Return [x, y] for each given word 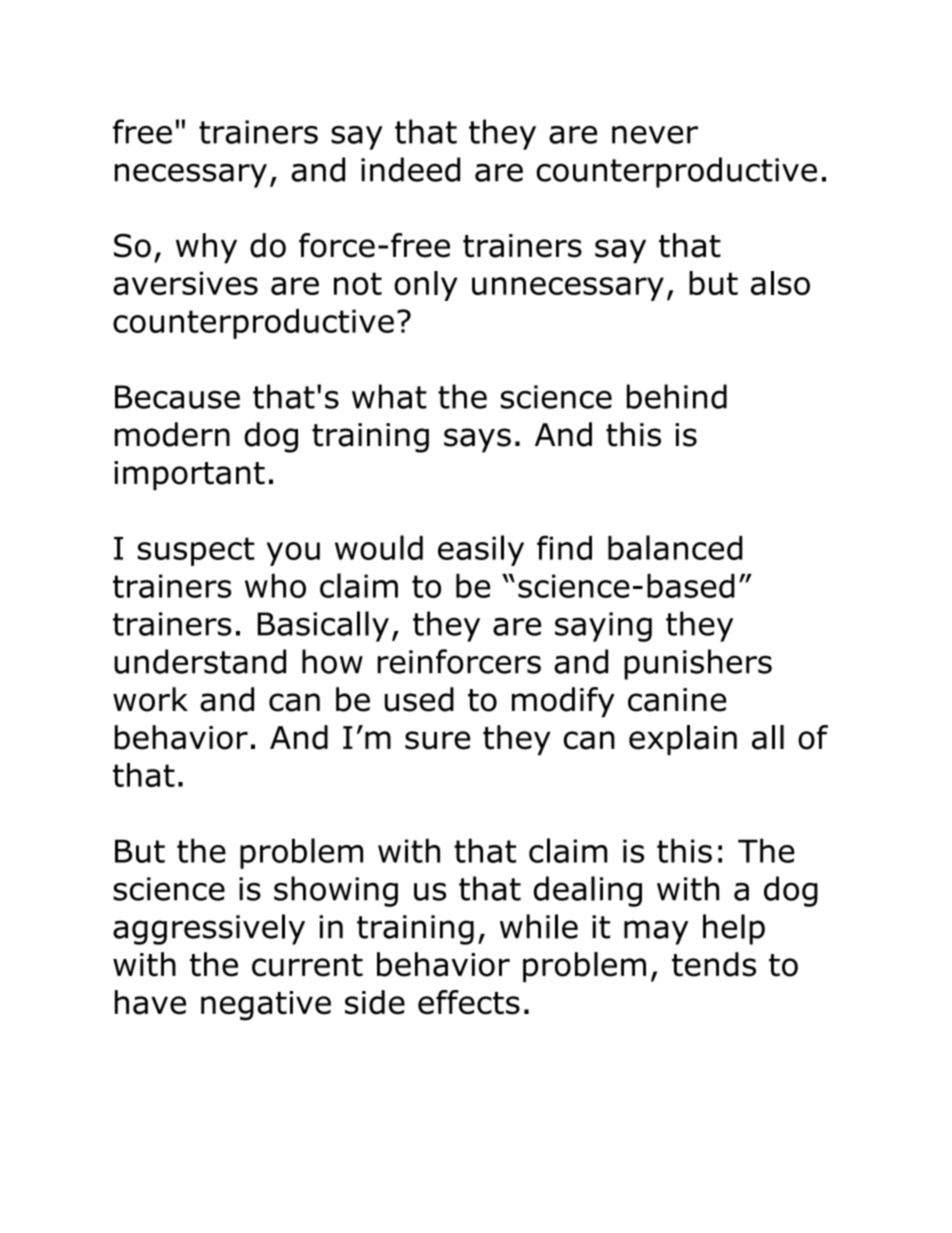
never [655, 135]
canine [677, 700]
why [206, 248]
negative [266, 1006]
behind [677, 396]
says [477, 440]
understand [200, 661]
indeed [410, 169]
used [419, 699]
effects [469, 1002]
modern [172, 434]
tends [714, 964]
